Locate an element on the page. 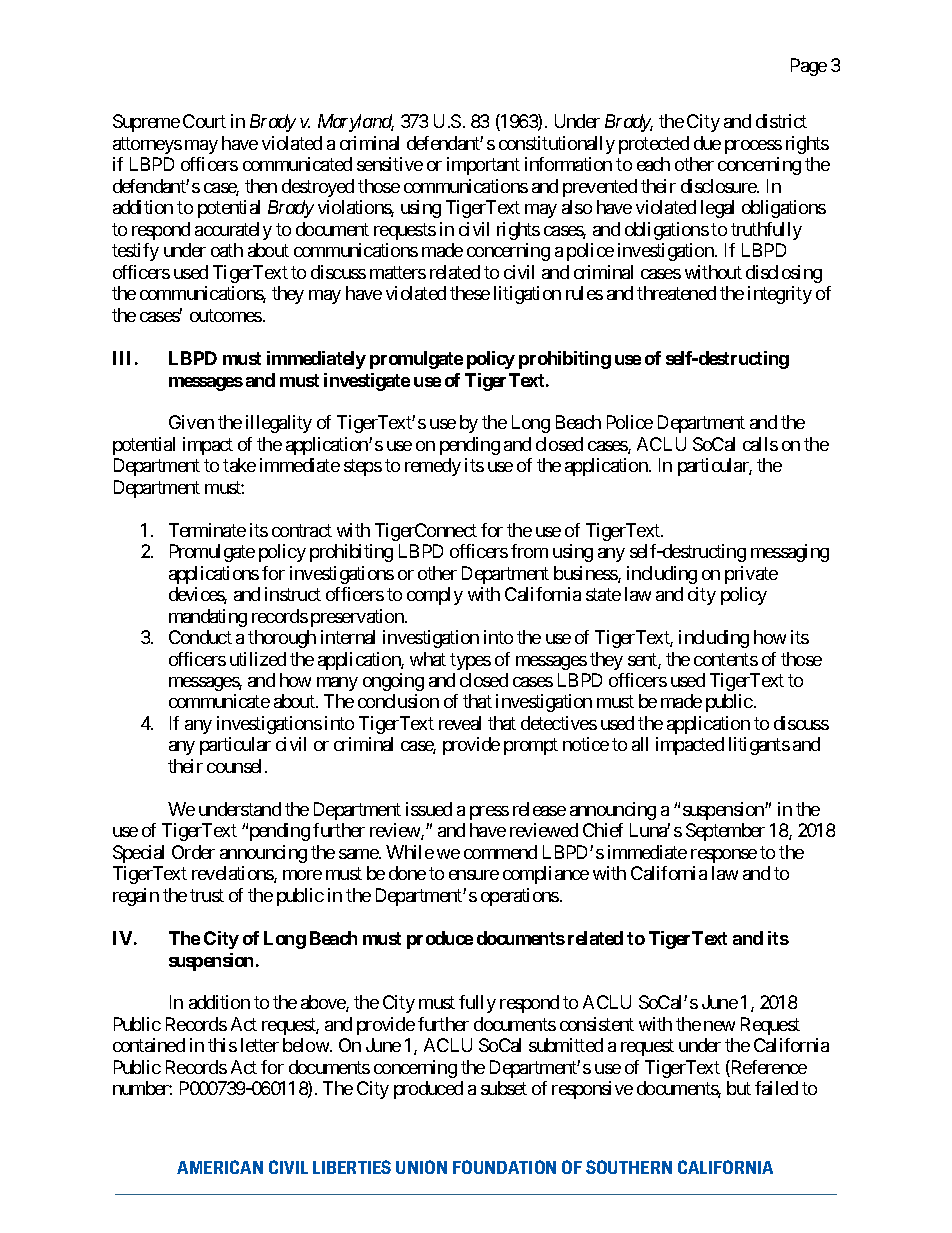  due is located at coordinates (707, 143).
